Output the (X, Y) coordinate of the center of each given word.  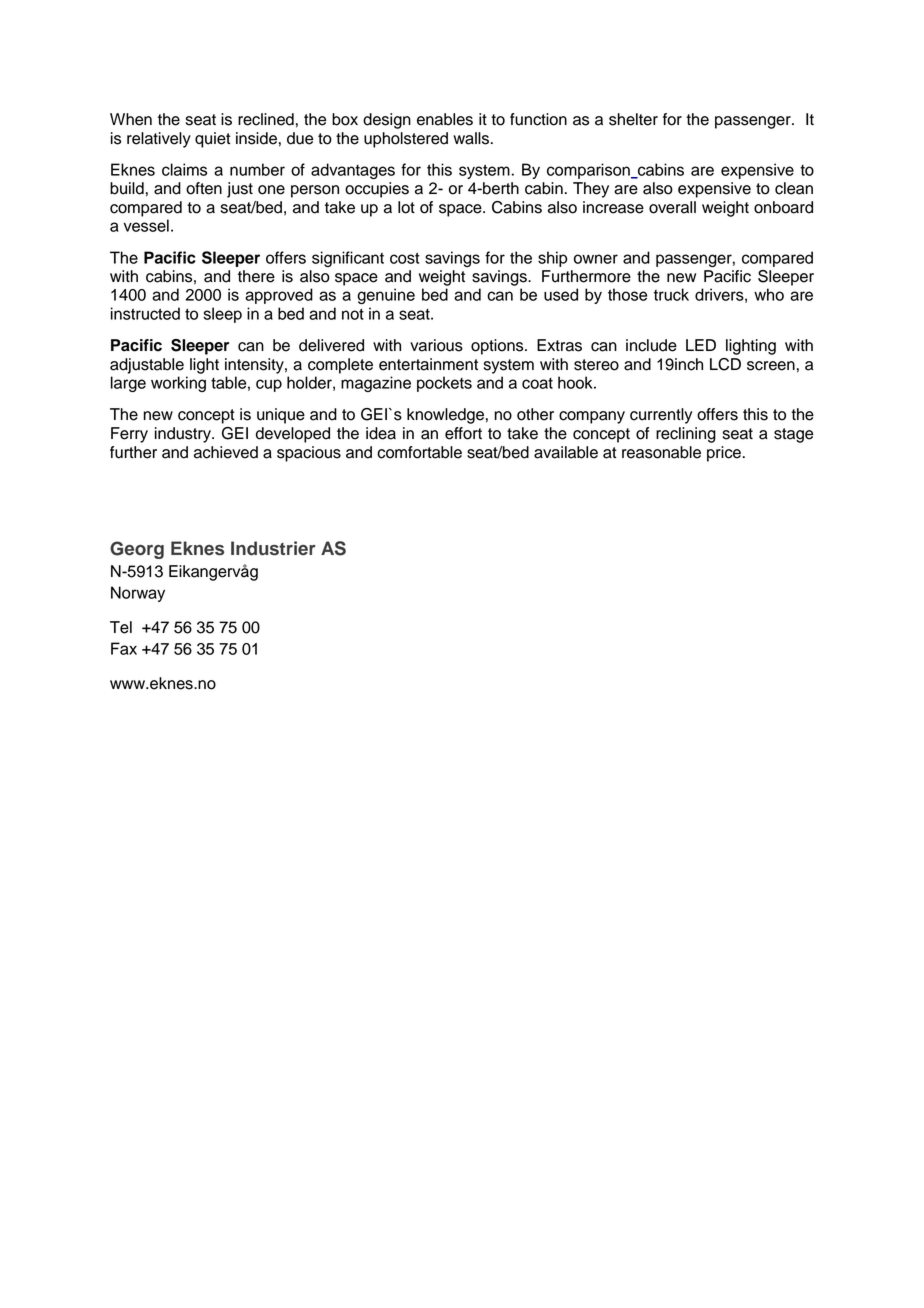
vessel (146, 225)
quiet (213, 140)
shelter (633, 119)
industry (184, 435)
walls (471, 138)
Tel (121, 627)
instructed (145, 313)
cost (405, 258)
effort (463, 433)
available (566, 452)
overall (672, 207)
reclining (686, 435)
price (724, 454)
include (651, 345)
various (436, 345)
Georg (137, 550)
